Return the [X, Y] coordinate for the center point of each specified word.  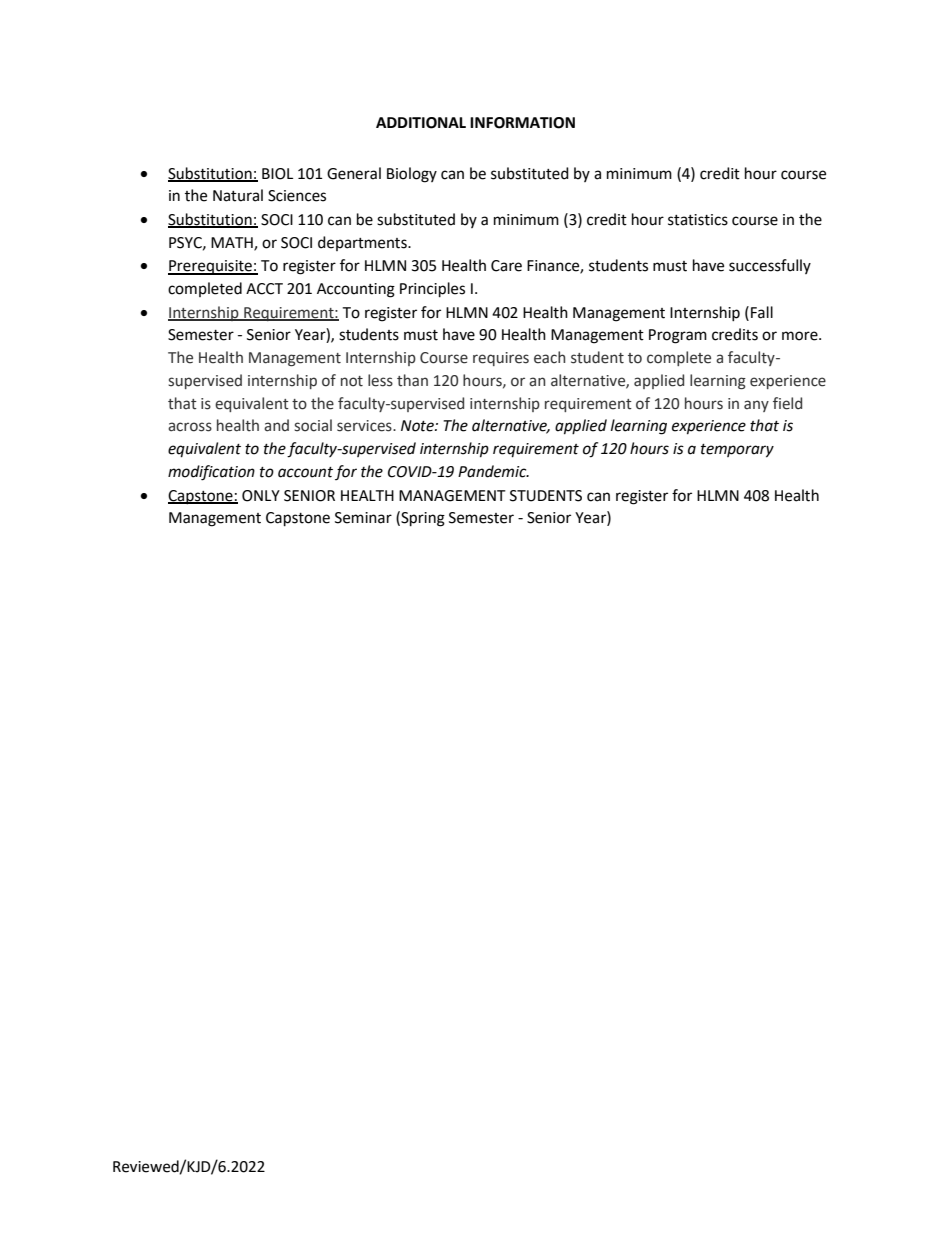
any [756, 406]
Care [506, 266]
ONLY [261, 496]
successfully [770, 266]
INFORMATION [522, 123]
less [380, 380]
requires [501, 359]
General [354, 173]
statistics [698, 220]
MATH [233, 243]
